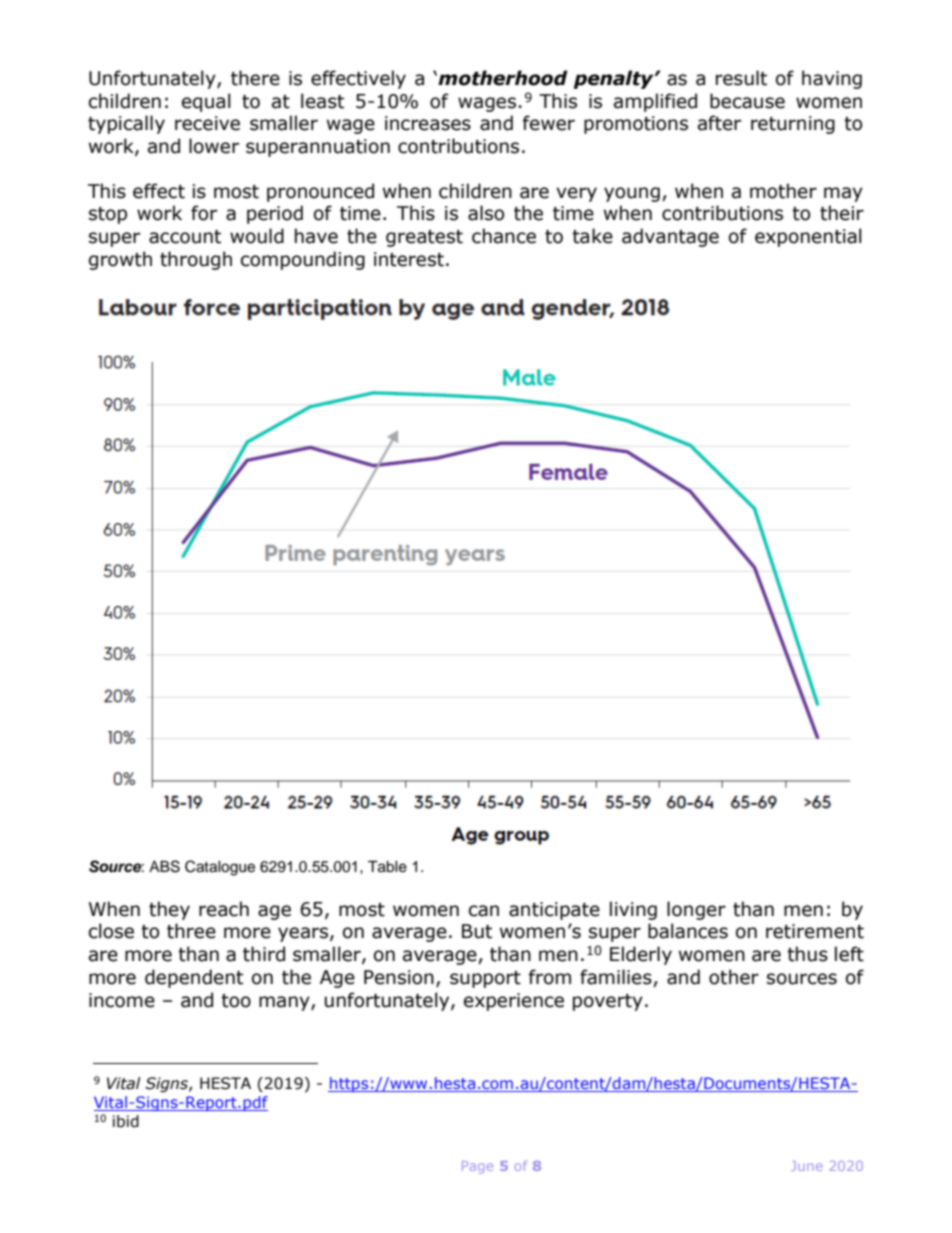 The image size is (952, 1233). What do you see at coordinates (477, 1167) in the page?
I see `Page` at bounding box center [477, 1167].
